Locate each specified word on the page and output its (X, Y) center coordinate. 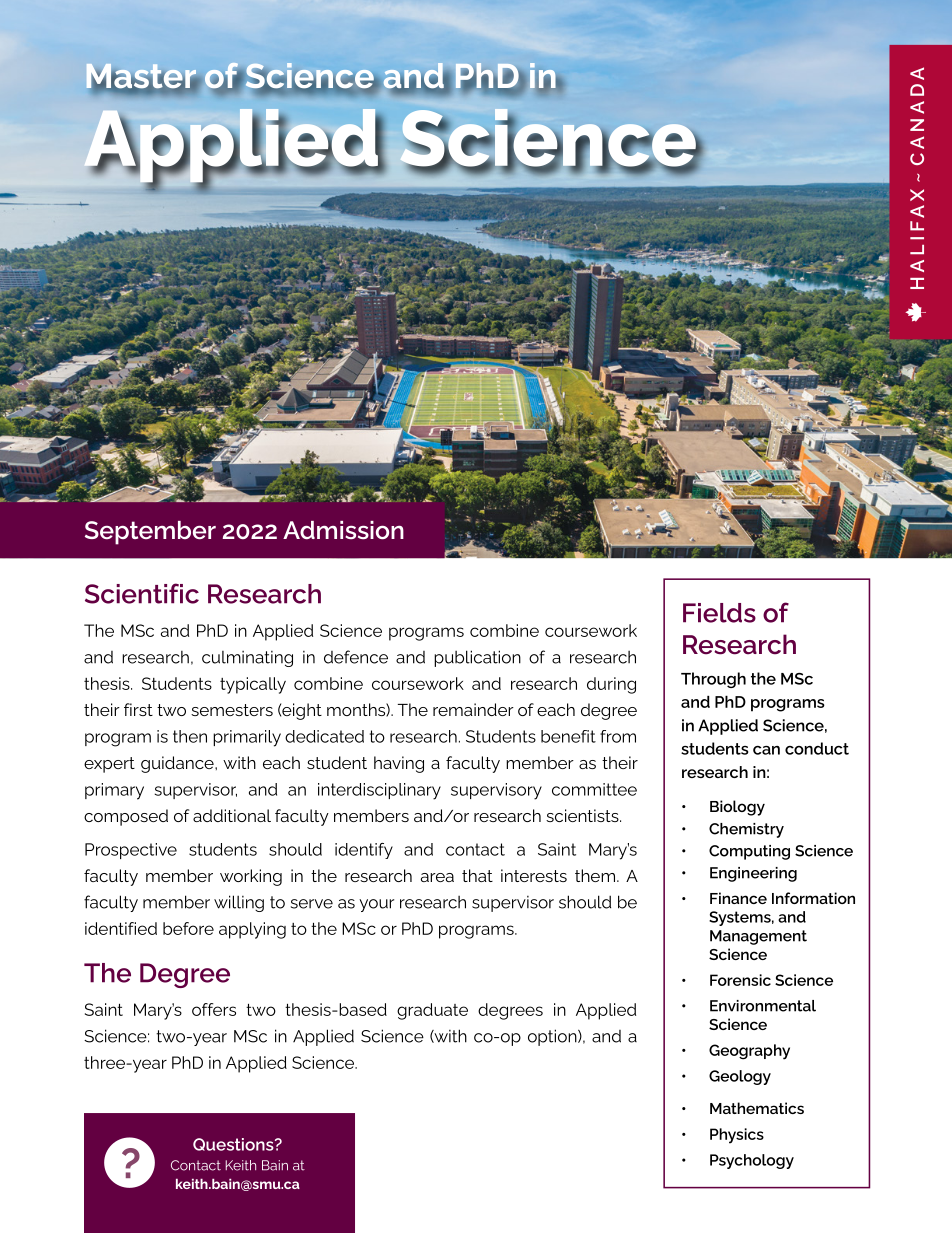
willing (239, 903)
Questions (234, 1144)
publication (477, 658)
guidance (178, 764)
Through (713, 680)
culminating (247, 659)
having (399, 764)
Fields (719, 613)
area (437, 877)
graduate (432, 1011)
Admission (343, 530)
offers (214, 1009)
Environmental (763, 1006)
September (150, 533)
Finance (738, 898)
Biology (737, 808)
